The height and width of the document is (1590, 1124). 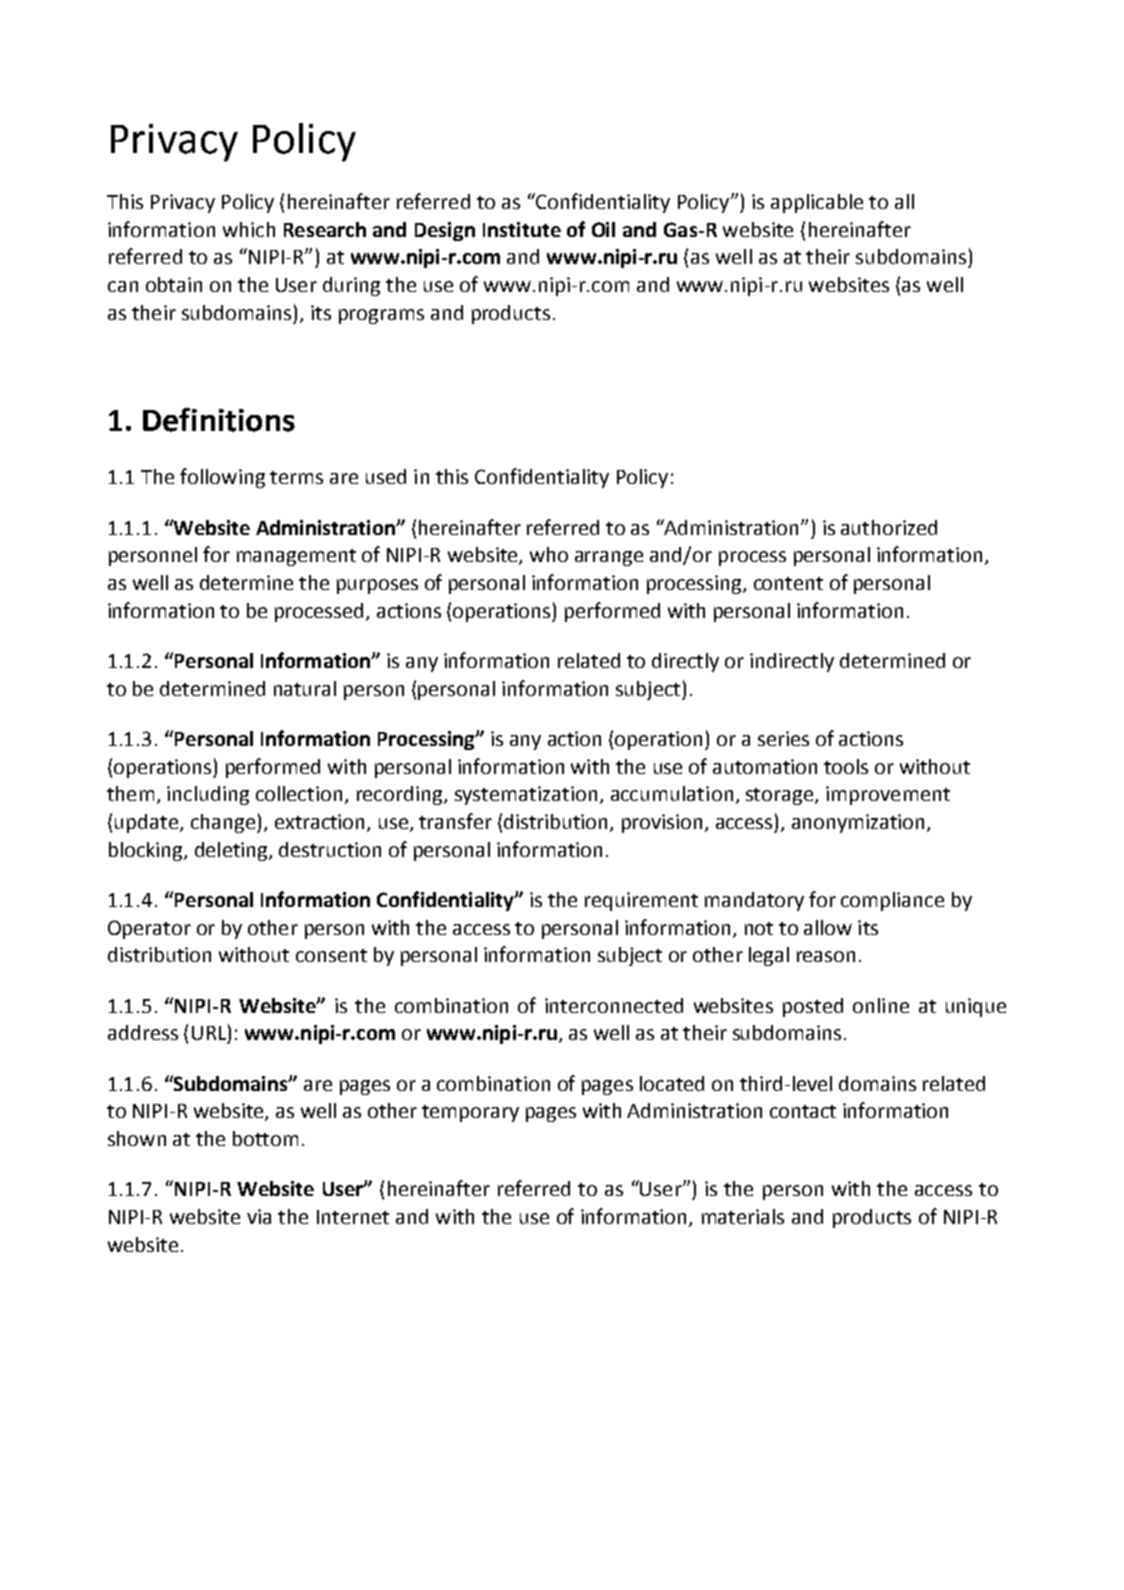 I want to click on temporary, so click(x=470, y=1113).
